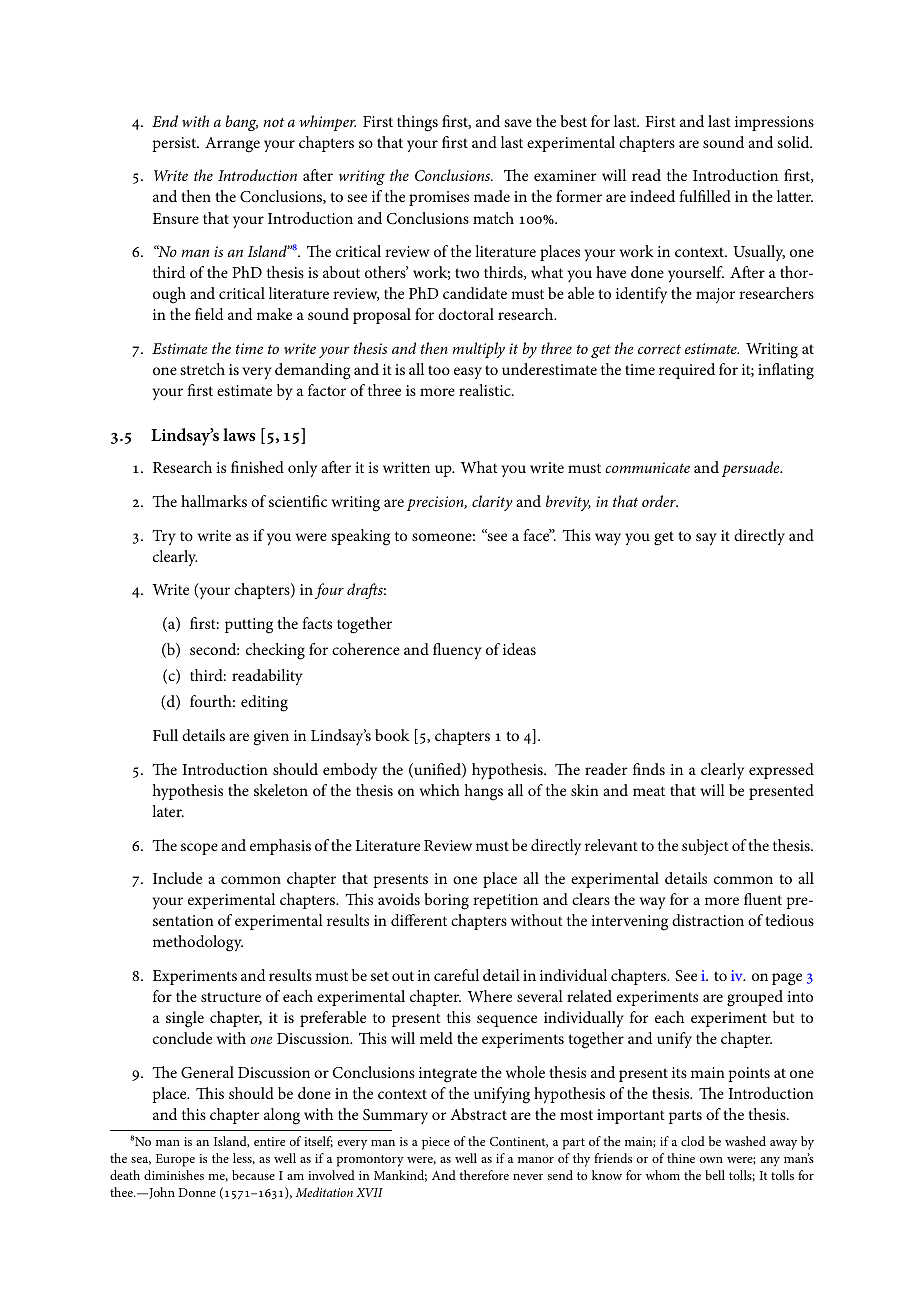  What do you see at coordinates (774, 123) in the screenshot?
I see `impressions` at bounding box center [774, 123].
